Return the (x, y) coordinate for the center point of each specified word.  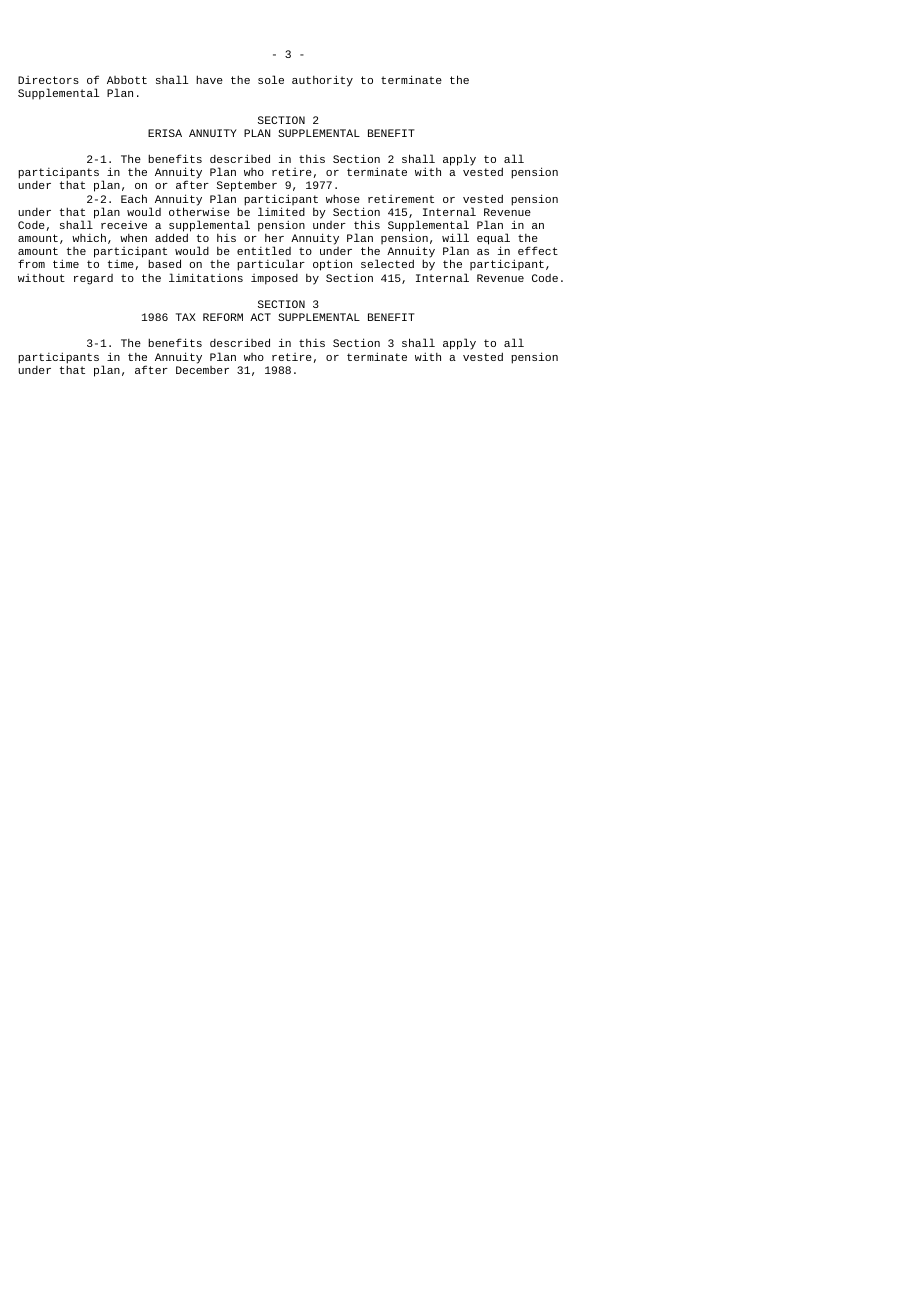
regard (93, 279)
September (247, 188)
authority (322, 81)
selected (387, 263)
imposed (274, 279)
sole (271, 79)
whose (343, 198)
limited (281, 210)
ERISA (165, 133)
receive (124, 225)
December (202, 368)
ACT (260, 317)
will (455, 237)
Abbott (127, 80)
